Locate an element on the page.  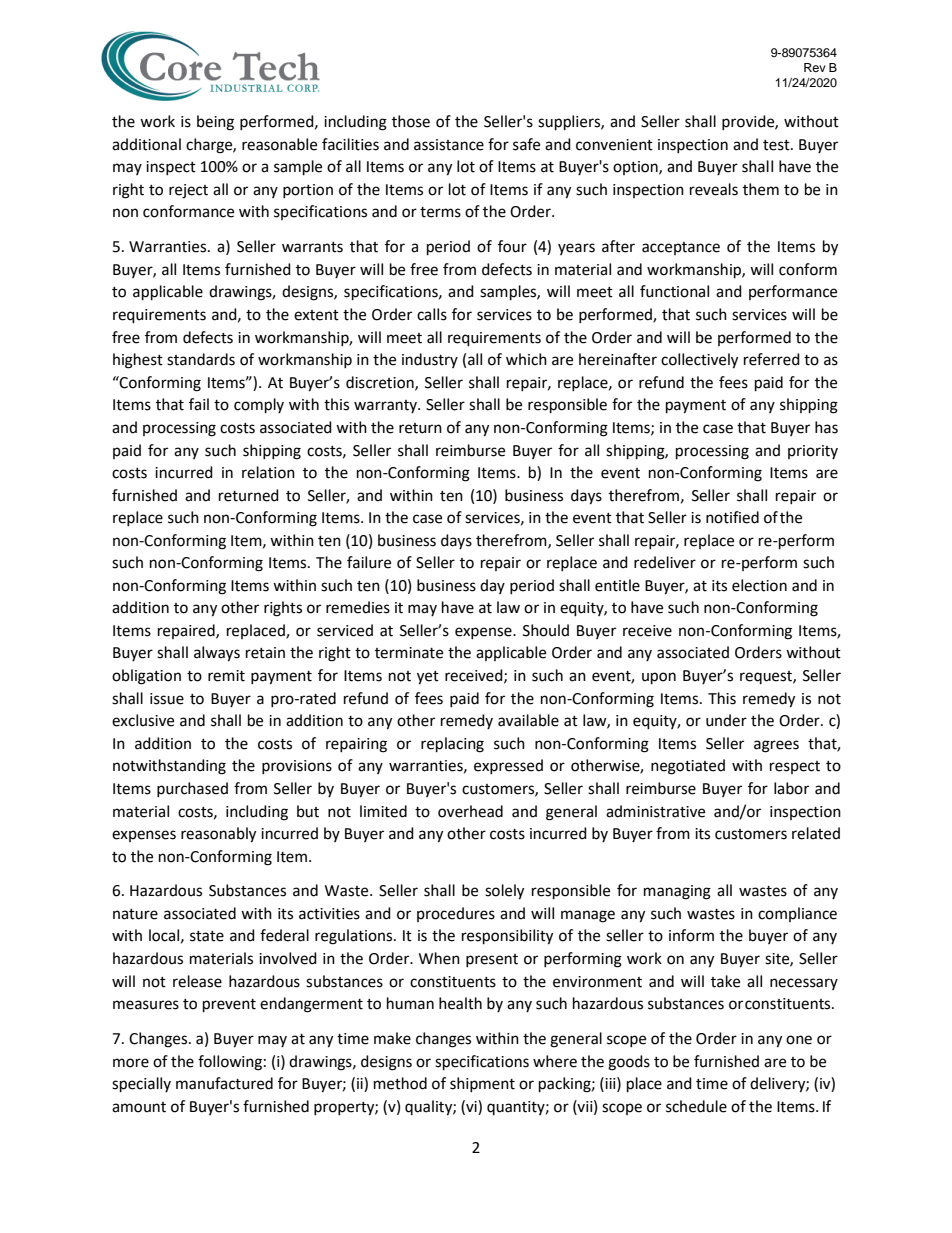
collectively is located at coordinates (699, 361).
